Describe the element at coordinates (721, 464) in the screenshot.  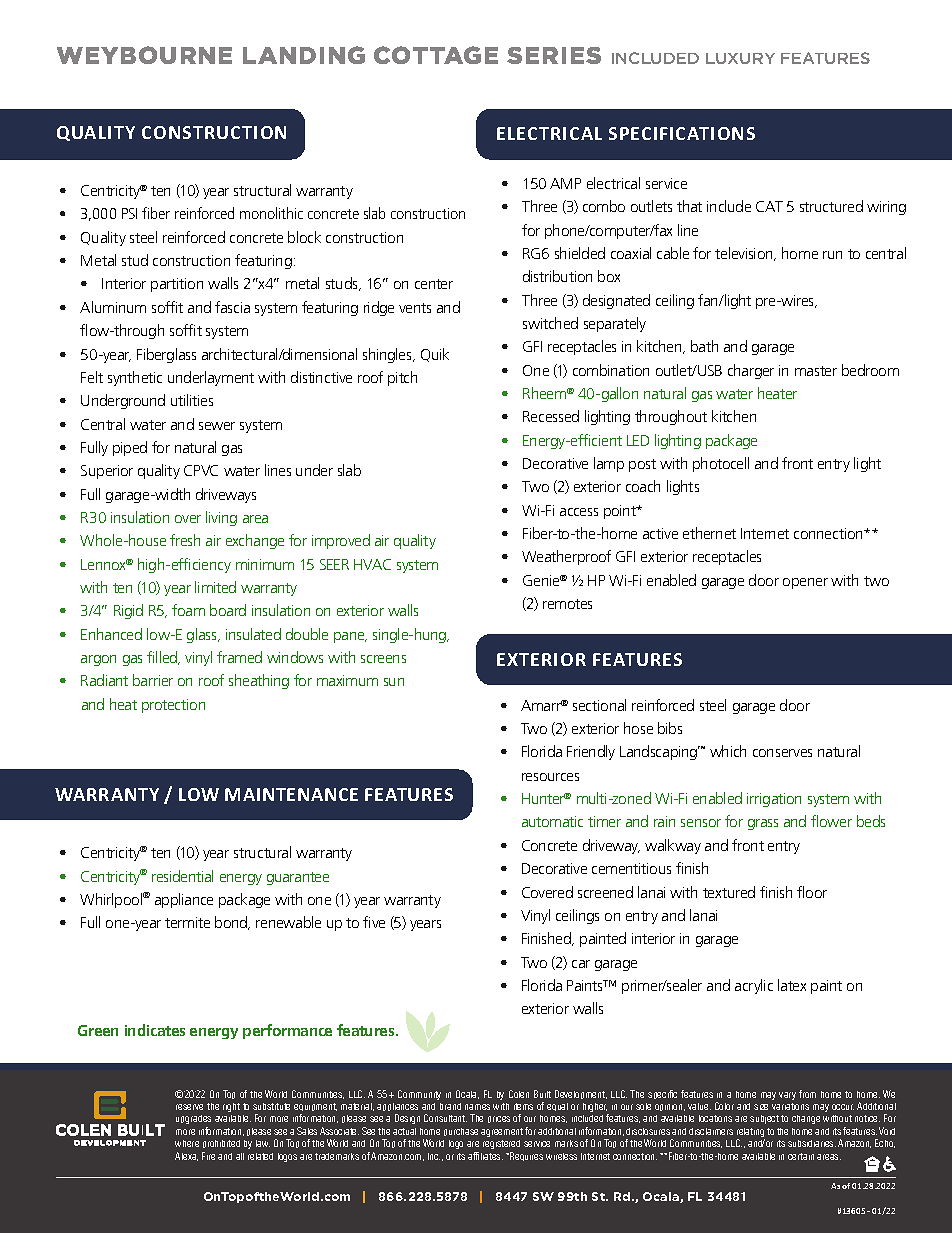
I see `photocell` at that location.
